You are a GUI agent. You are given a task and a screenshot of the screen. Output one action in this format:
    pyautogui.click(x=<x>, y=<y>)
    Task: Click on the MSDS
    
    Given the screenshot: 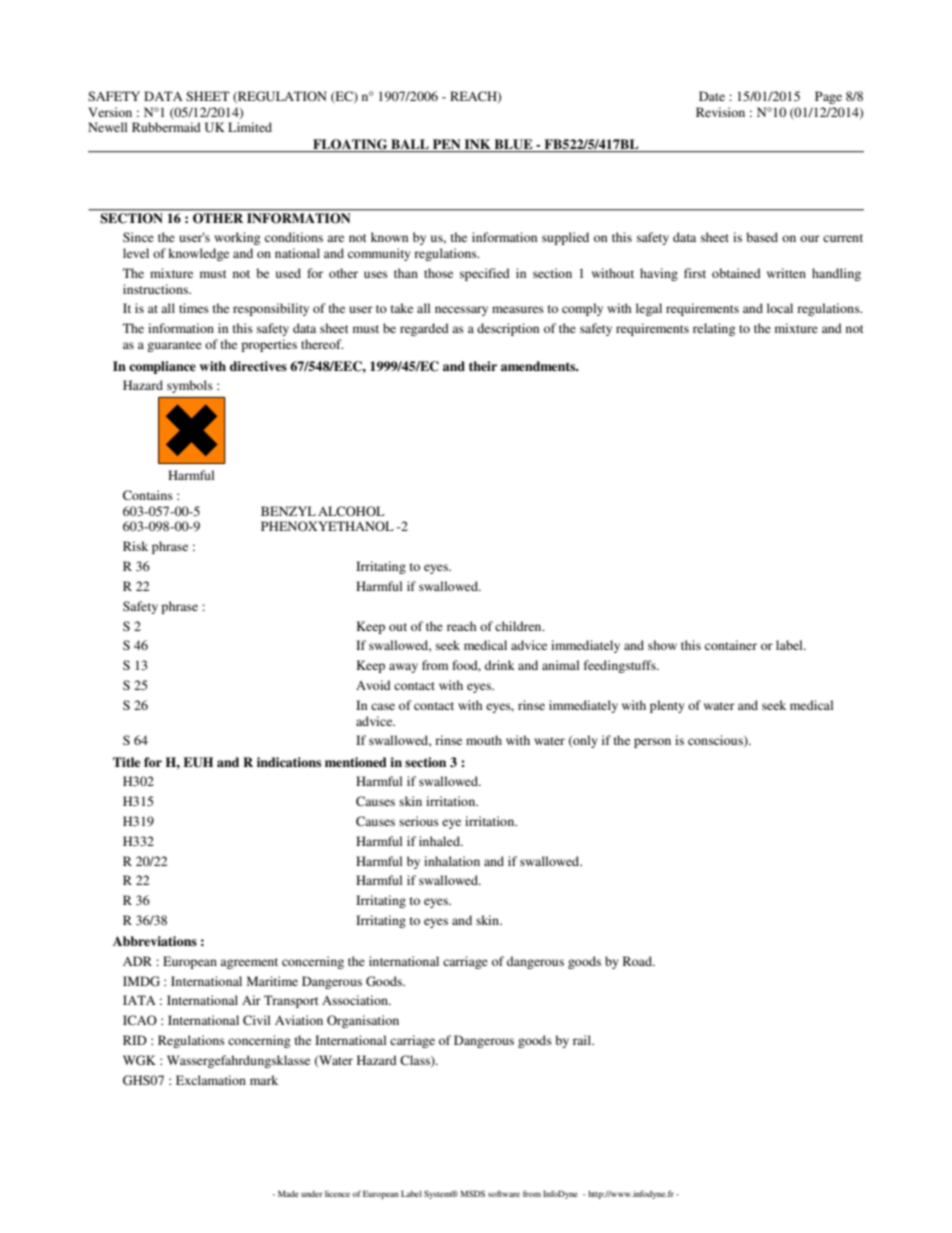 What is the action you would take?
    pyautogui.click(x=473, y=1193)
